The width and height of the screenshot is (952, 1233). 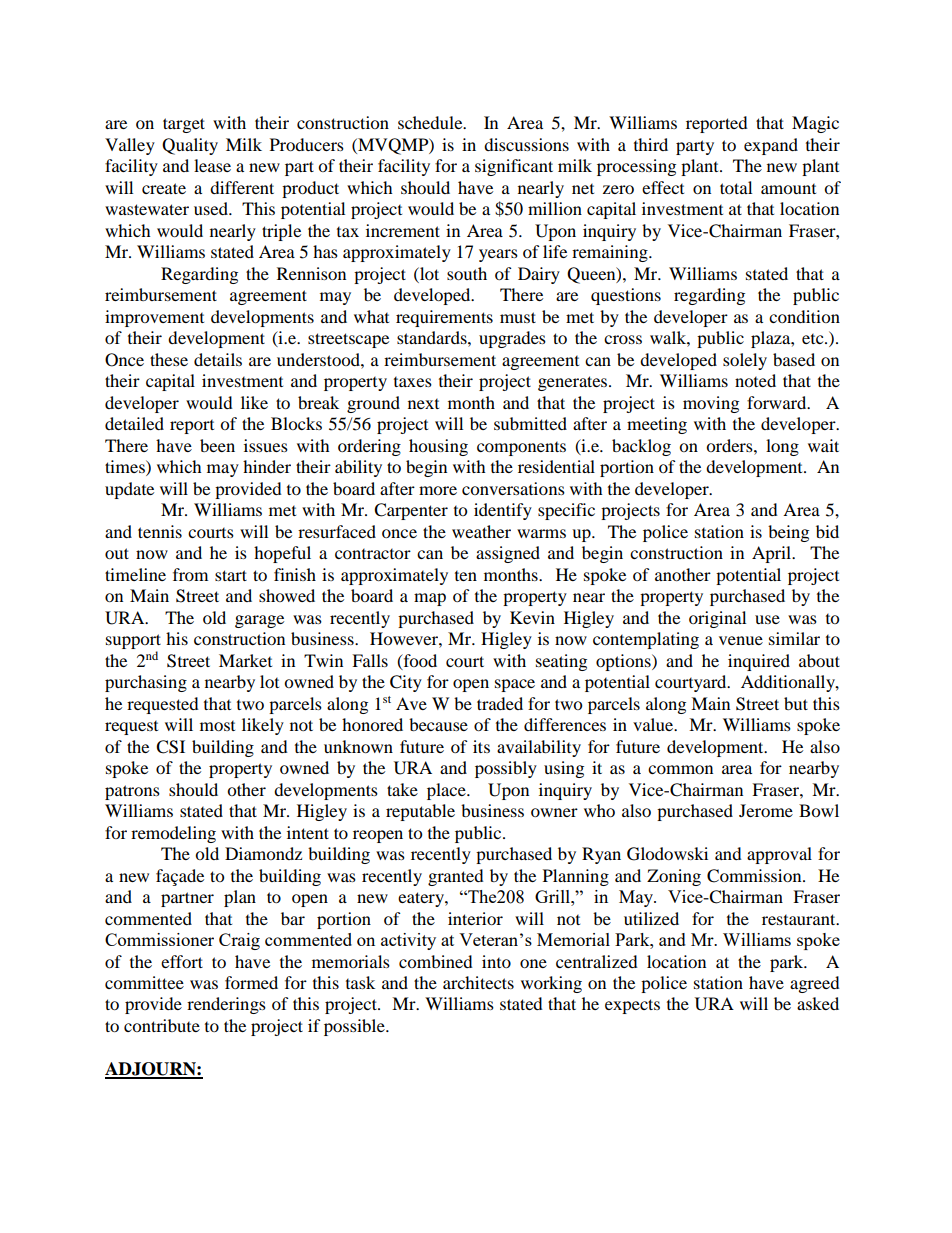 I want to click on Quality, so click(x=190, y=146).
